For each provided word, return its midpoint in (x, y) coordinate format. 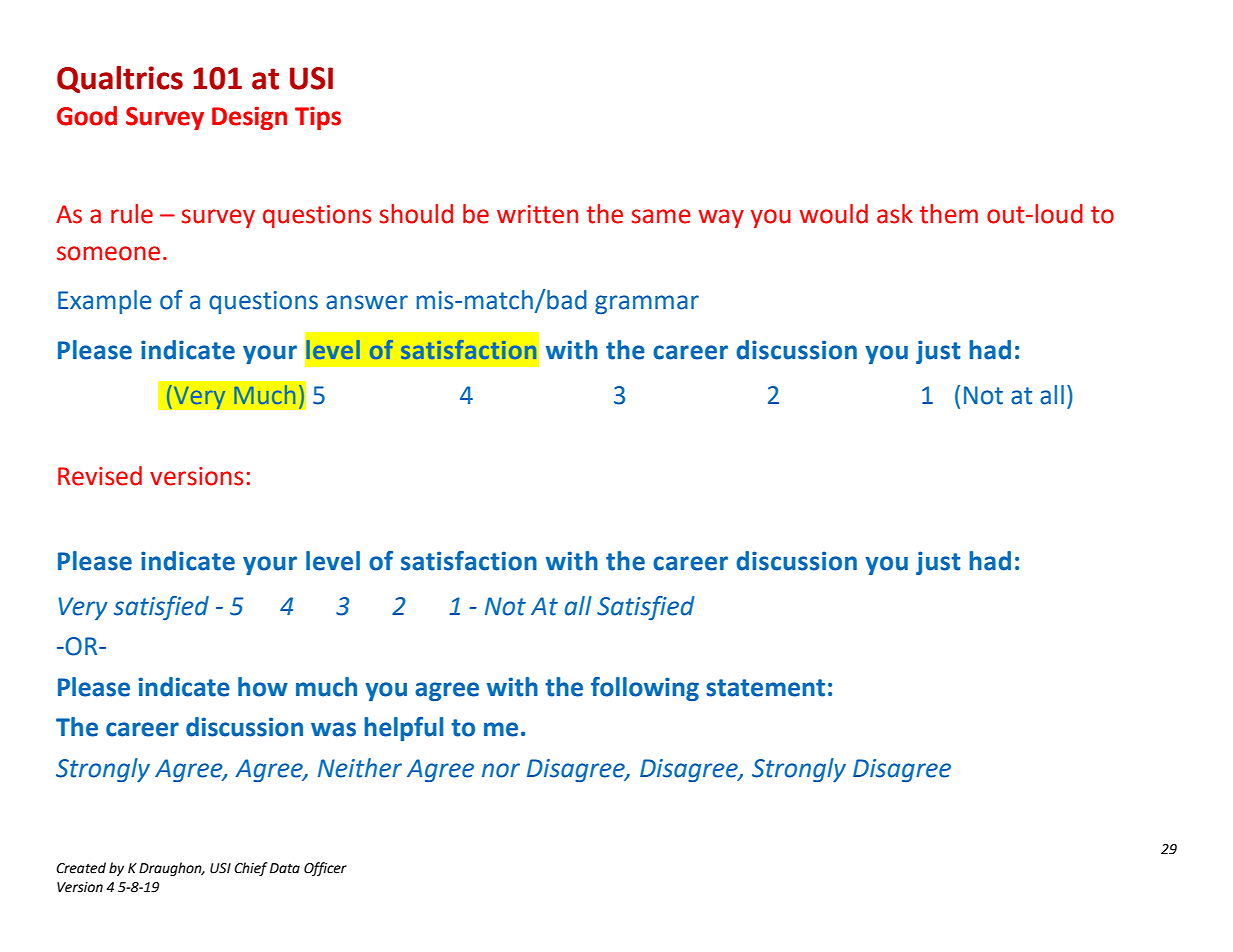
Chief (250, 869)
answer (367, 302)
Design (249, 118)
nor (501, 770)
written (537, 214)
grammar (647, 304)
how (263, 687)
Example (105, 302)
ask (895, 214)
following (645, 689)
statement (765, 688)
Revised (100, 476)
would (833, 214)
